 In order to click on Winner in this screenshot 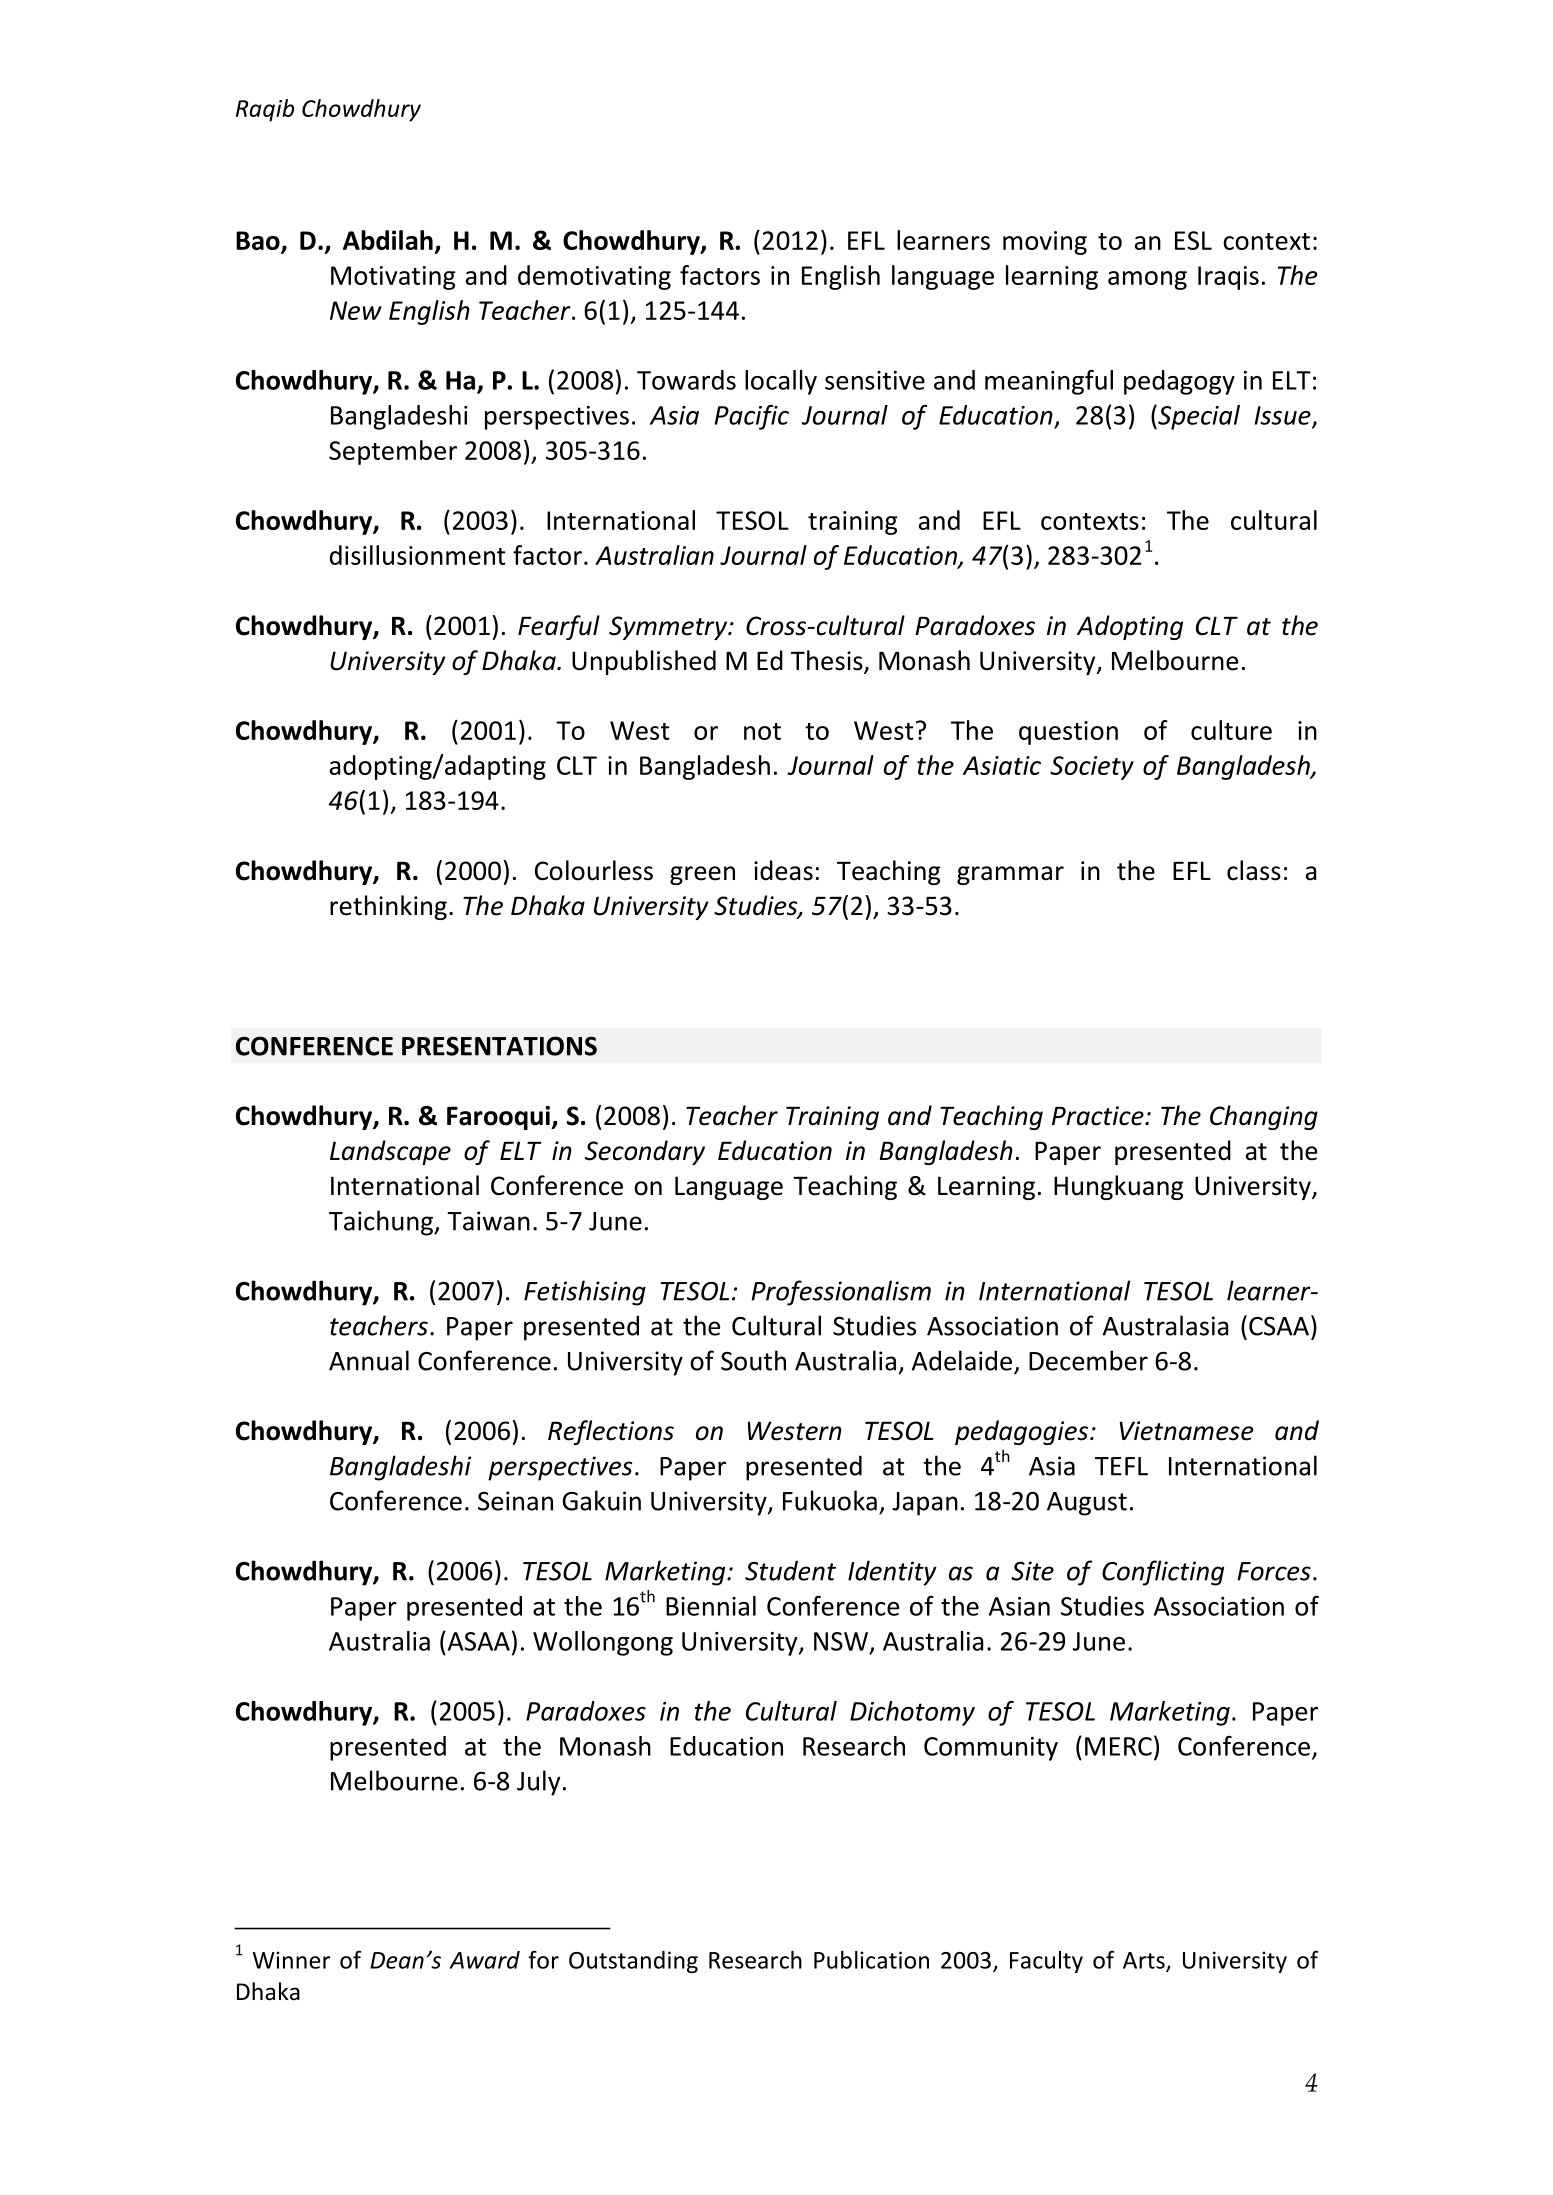, I will do `click(291, 1960)`.
